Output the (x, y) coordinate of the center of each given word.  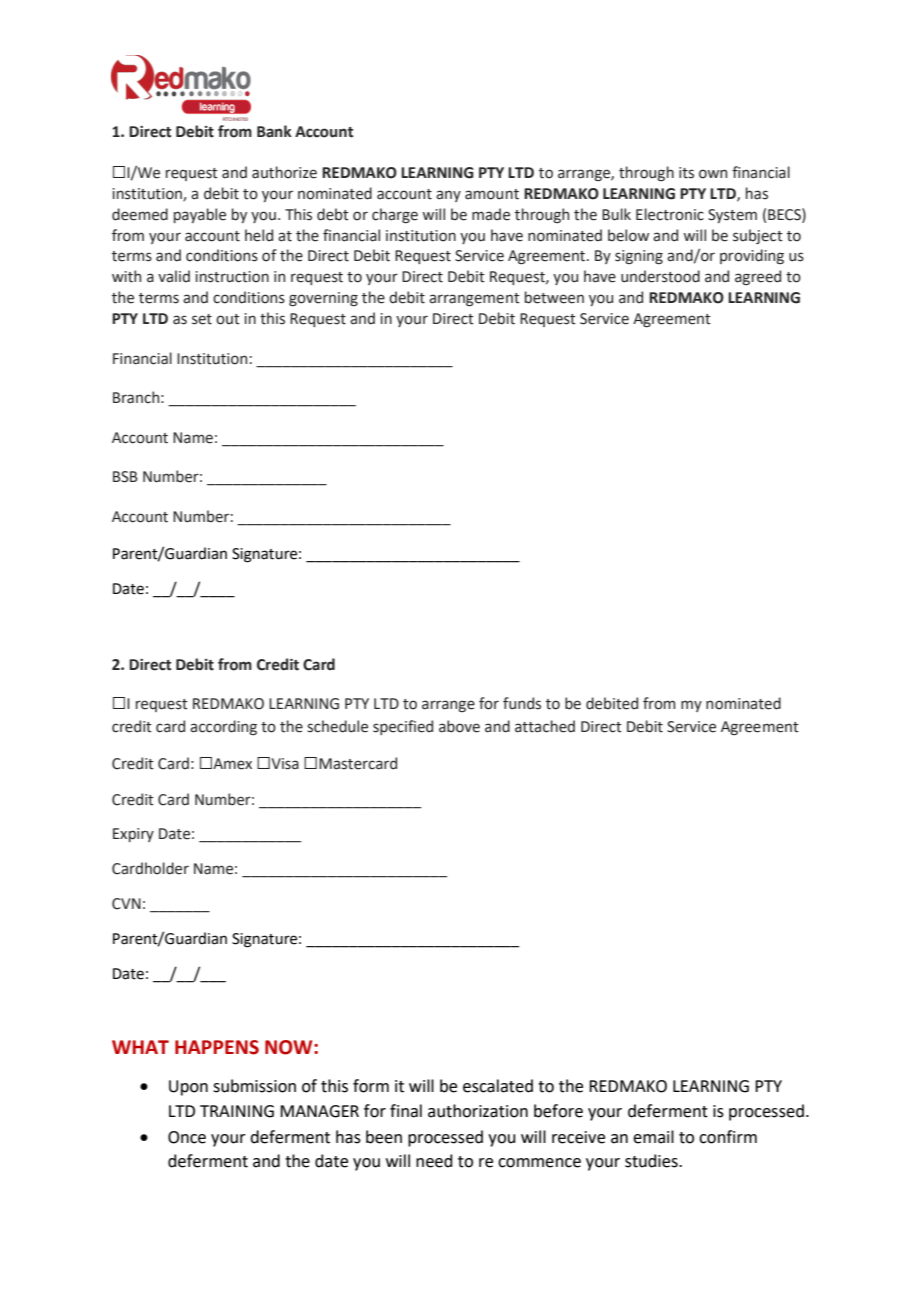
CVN (126, 904)
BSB (125, 477)
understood (660, 276)
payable (200, 215)
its (686, 173)
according (223, 727)
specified (403, 727)
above (459, 726)
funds (522, 703)
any (448, 196)
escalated (498, 1086)
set (202, 319)
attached (545, 726)
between (554, 297)
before (558, 1111)
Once (187, 1137)
